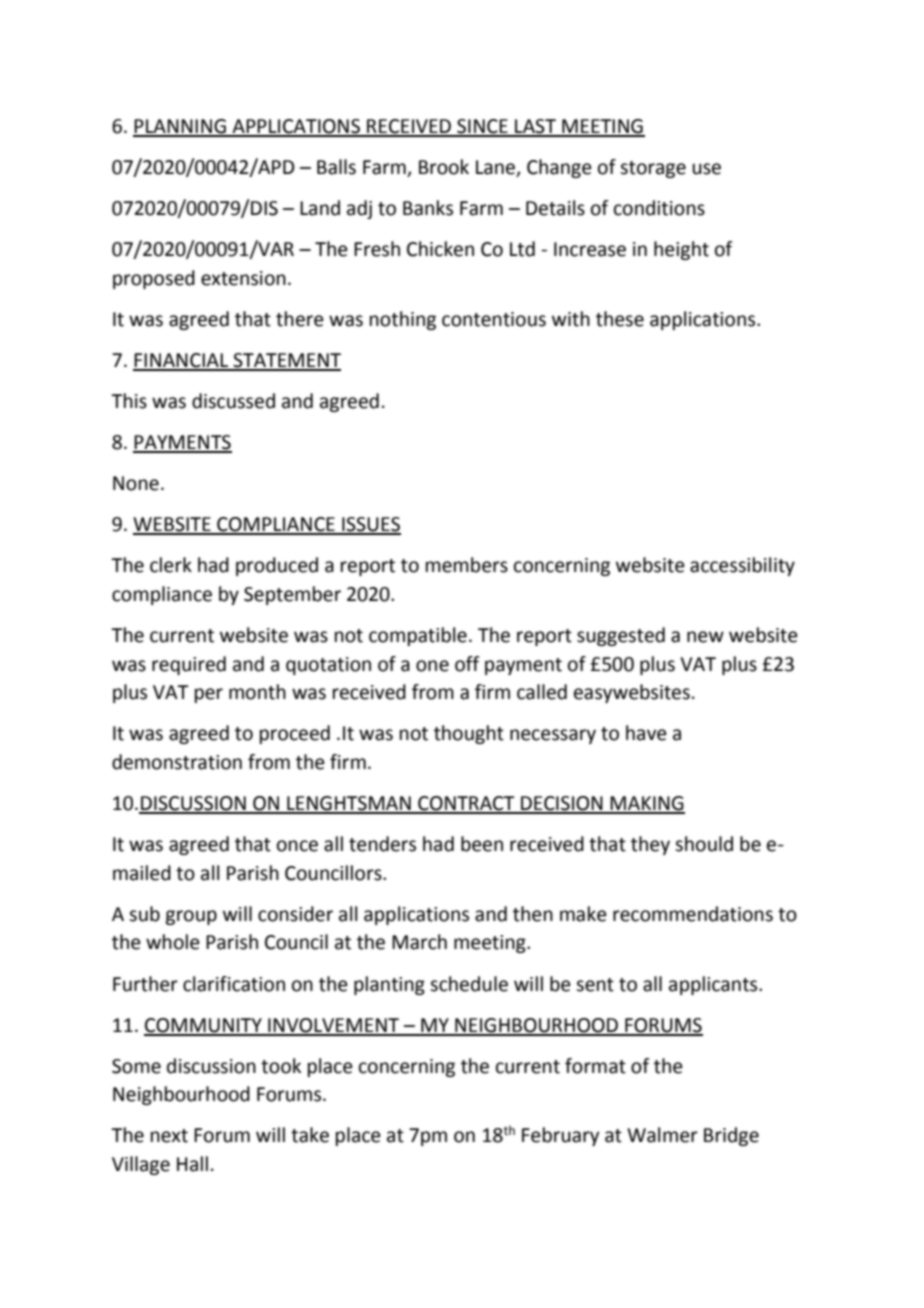  What do you see at coordinates (560, 1136) in the page?
I see `February` at bounding box center [560, 1136].
